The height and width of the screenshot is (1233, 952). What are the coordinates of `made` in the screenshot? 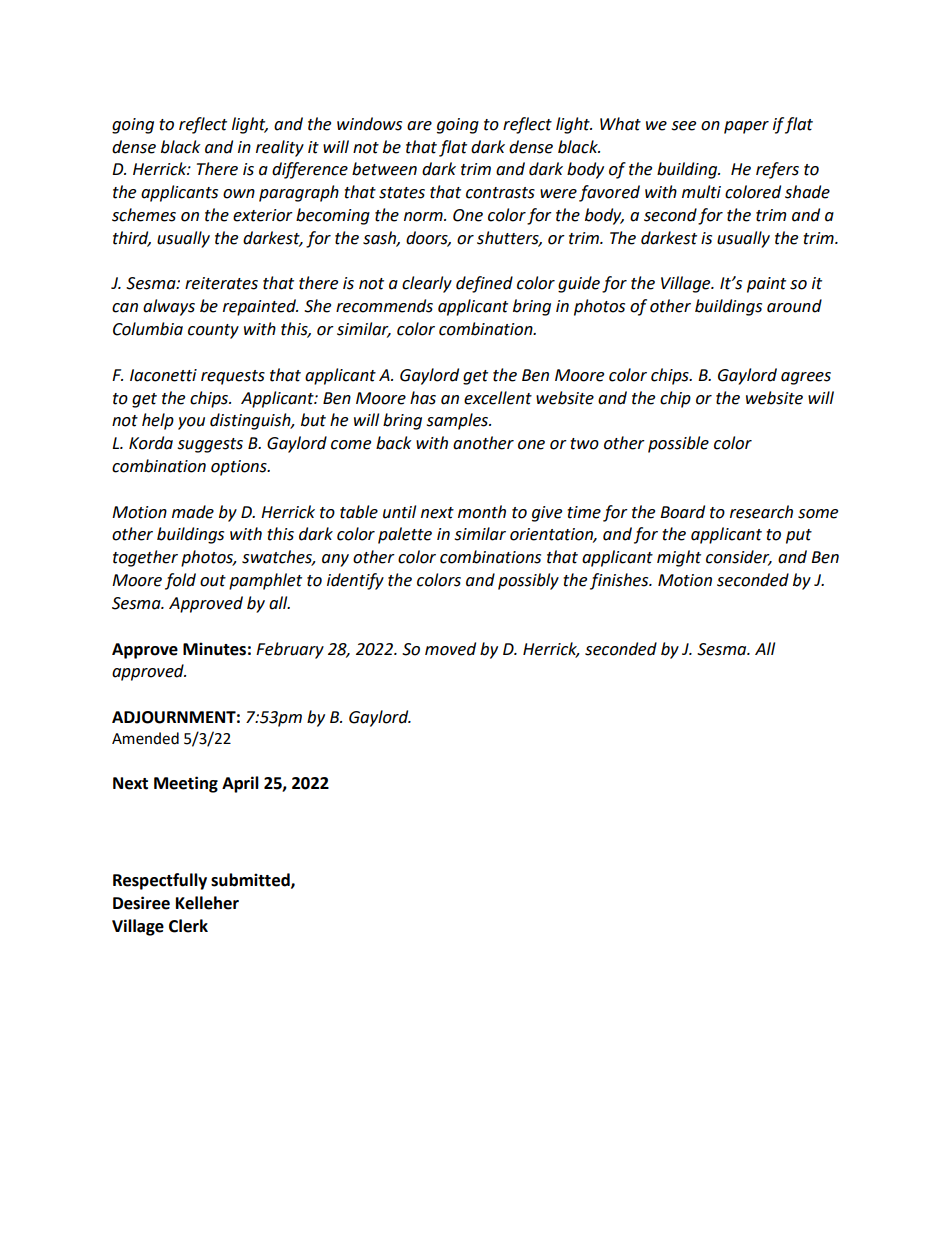 It's located at (193, 512).
